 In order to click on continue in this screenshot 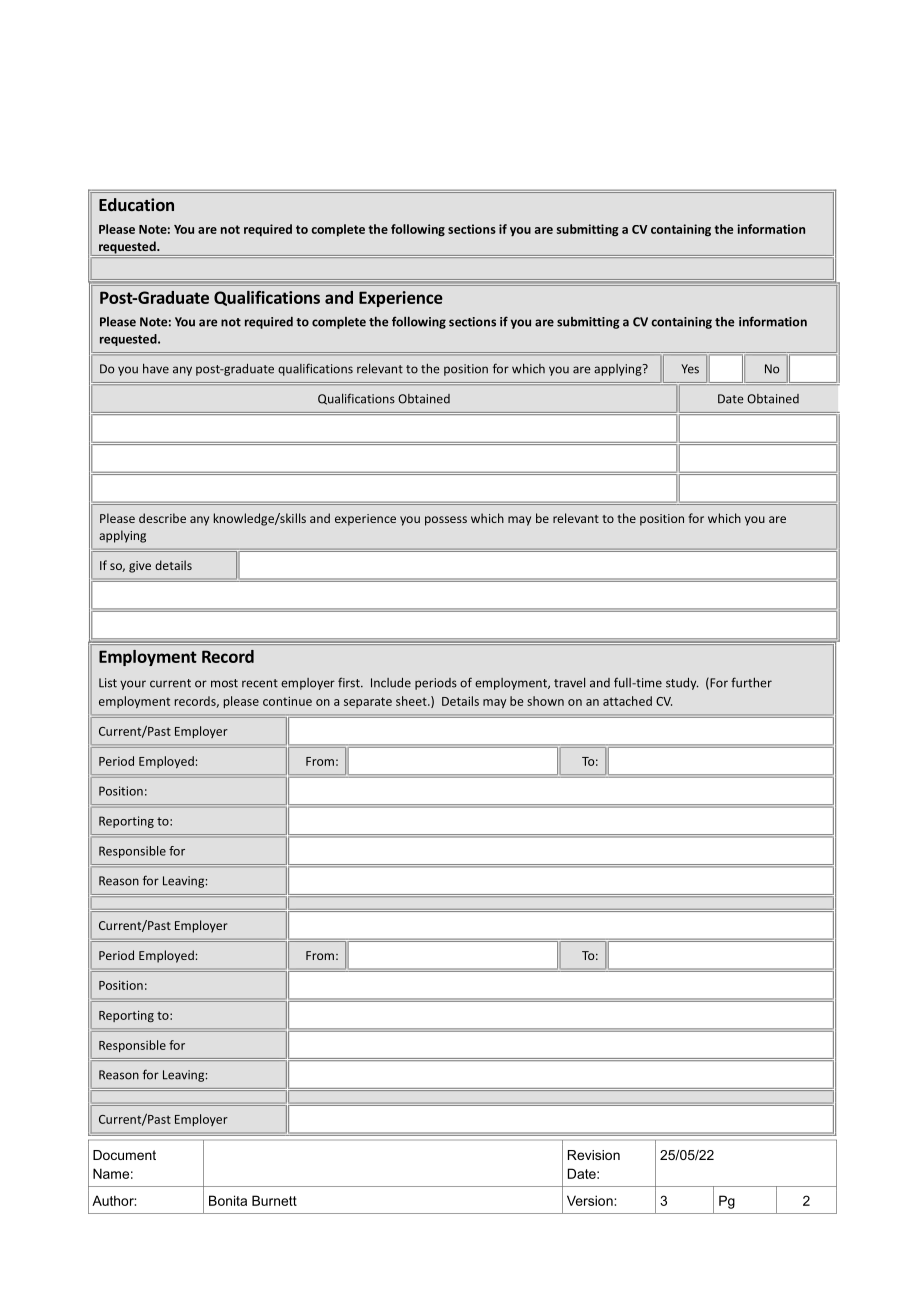, I will do `click(287, 701)`.
